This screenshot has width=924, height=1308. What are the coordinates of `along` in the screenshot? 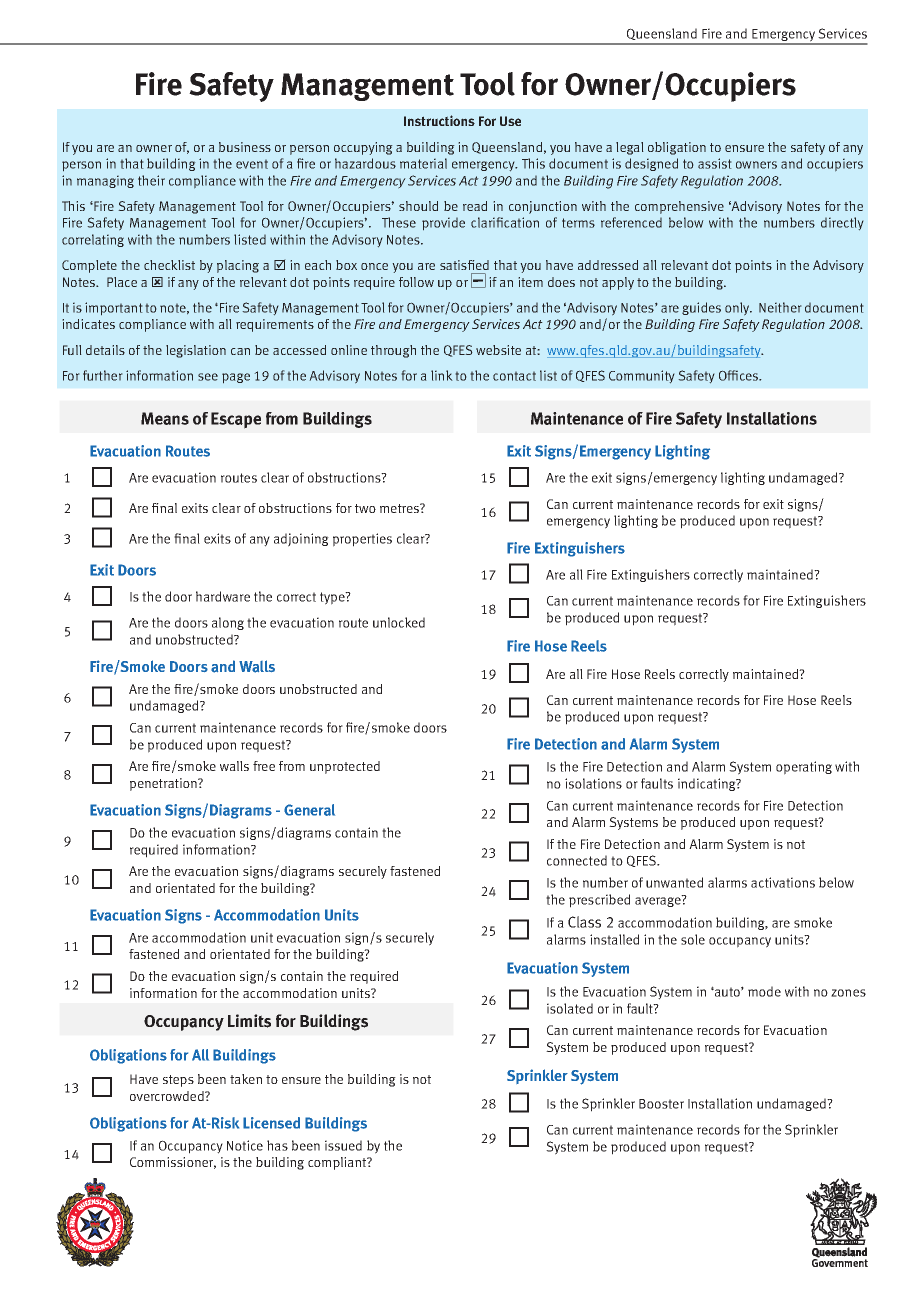 It's located at (228, 623).
